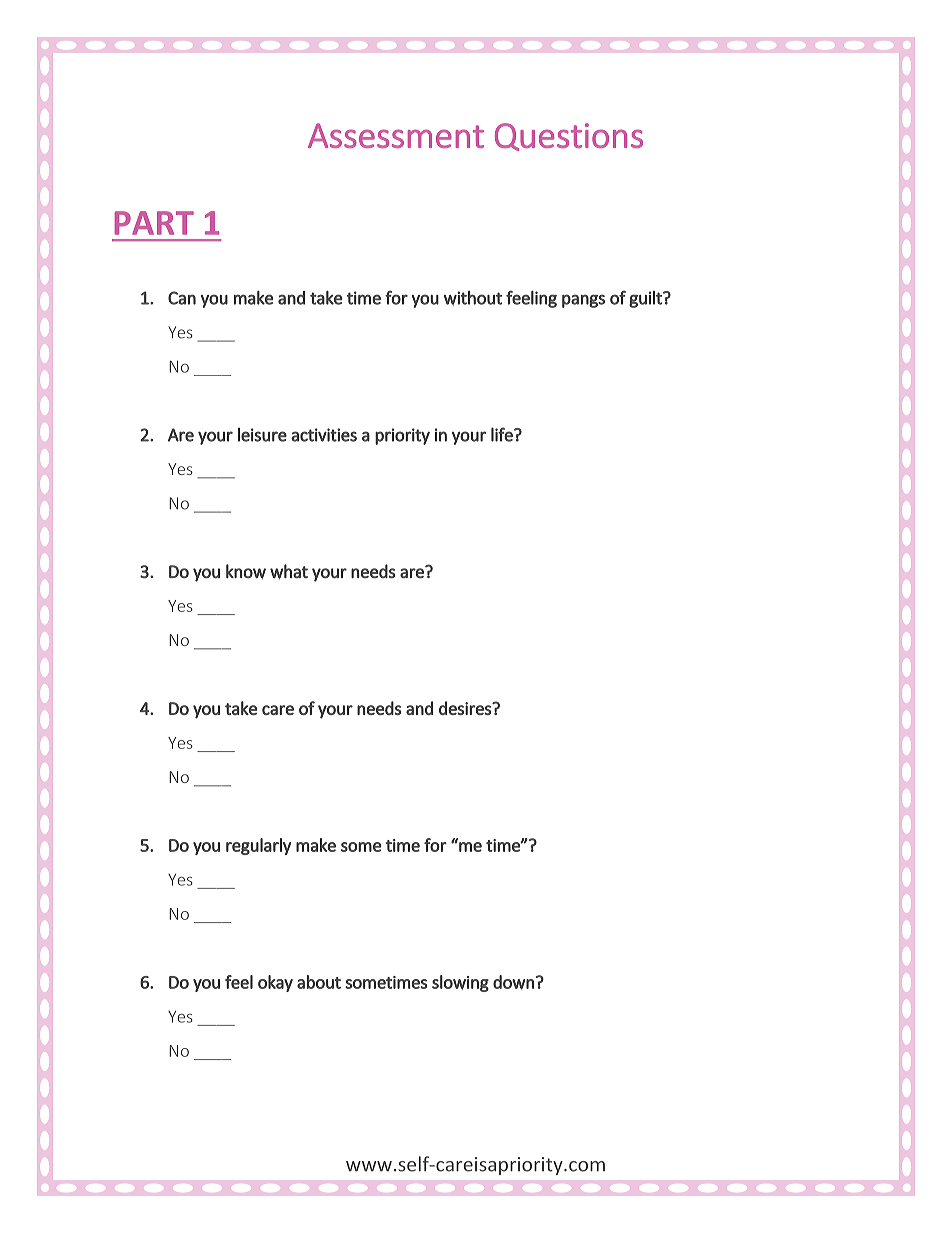  Describe the element at coordinates (154, 223) in the page. I see `PART` at that location.
